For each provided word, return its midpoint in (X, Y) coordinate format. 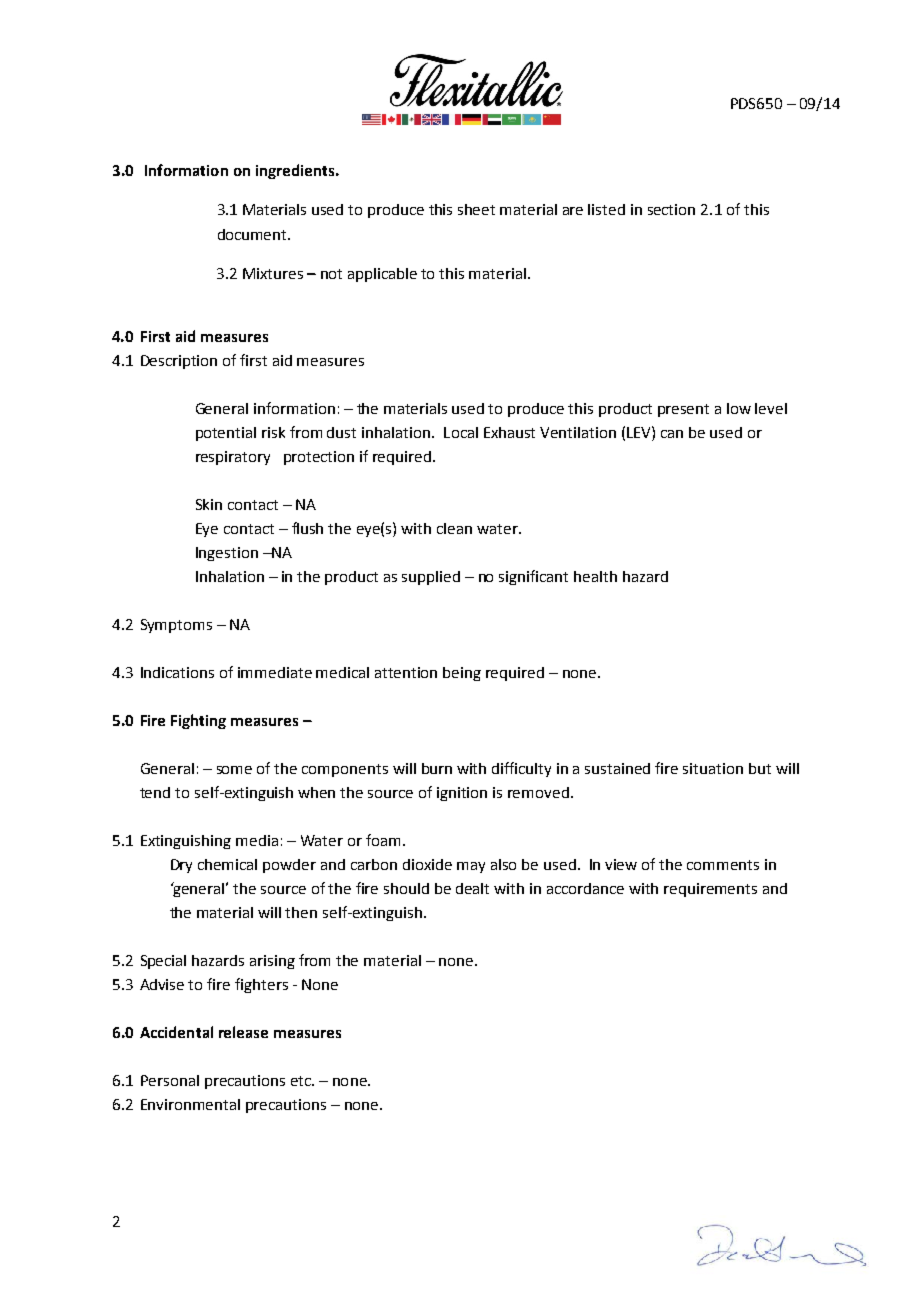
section (671, 209)
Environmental (190, 1104)
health (595, 576)
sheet (476, 209)
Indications (177, 672)
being (462, 674)
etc (302, 1081)
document (254, 234)
